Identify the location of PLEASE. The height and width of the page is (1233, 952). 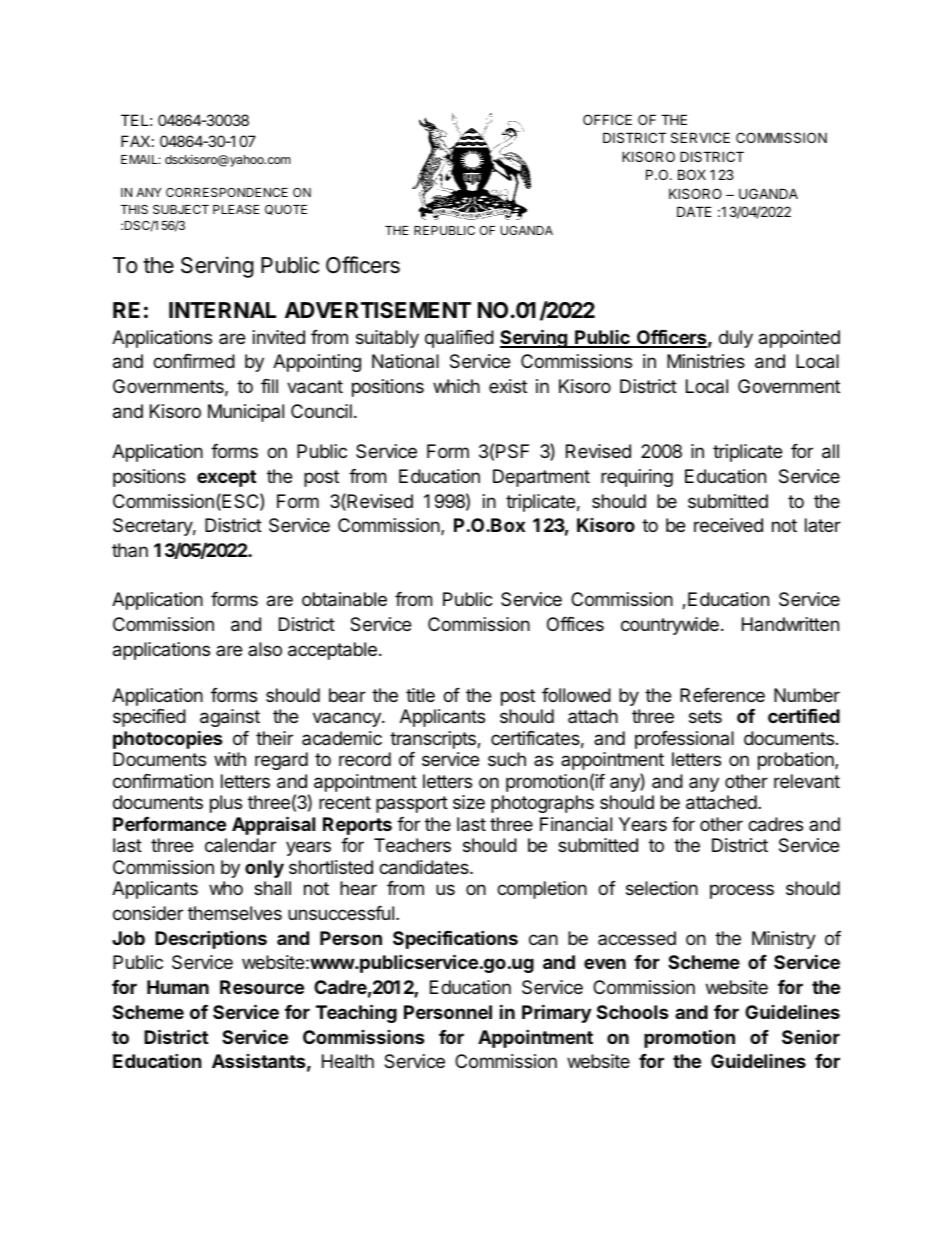
(236, 209).
